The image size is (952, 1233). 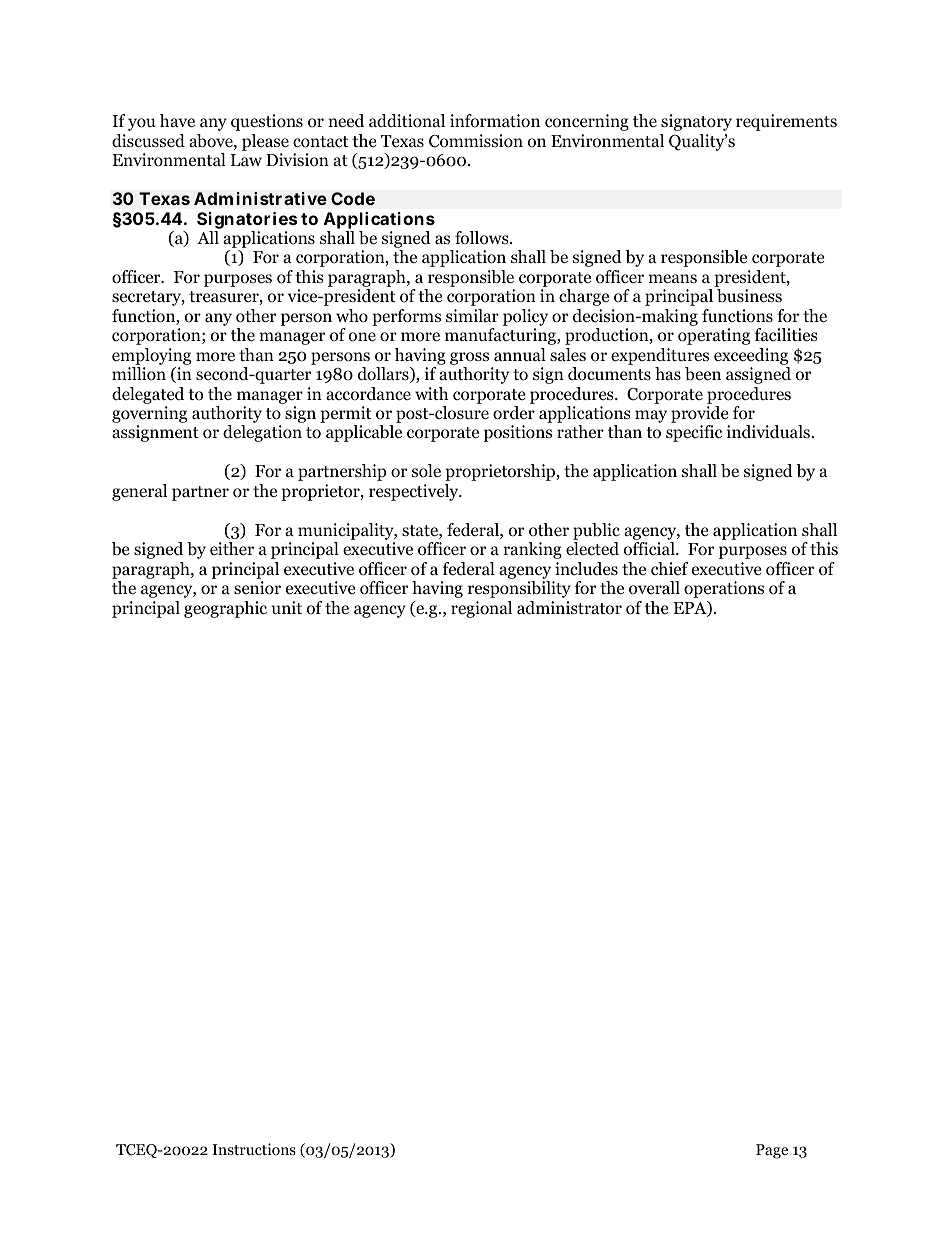 I want to click on Instructions, so click(x=254, y=1149).
